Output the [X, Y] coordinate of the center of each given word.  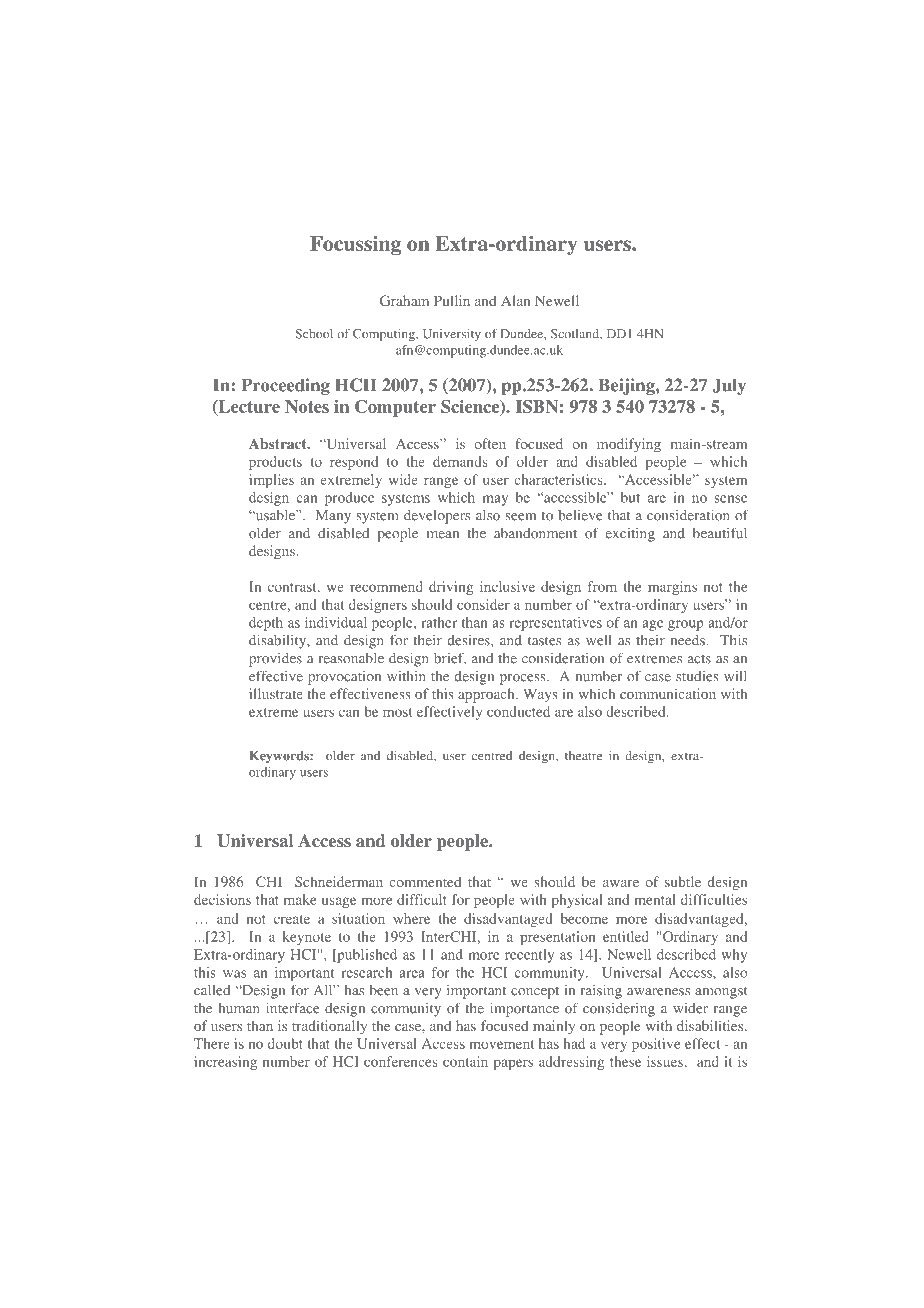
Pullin [452, 300]
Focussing [355, 245]
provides [275, 660]
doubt [285, 1043]
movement [501, 1044]
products [275, 463]
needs [688, 640]
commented [425, 881]
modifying [629, 445]
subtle [683, 881]
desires [469, 640]
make [300, 899]
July [729, 386]
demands [460, 461]
